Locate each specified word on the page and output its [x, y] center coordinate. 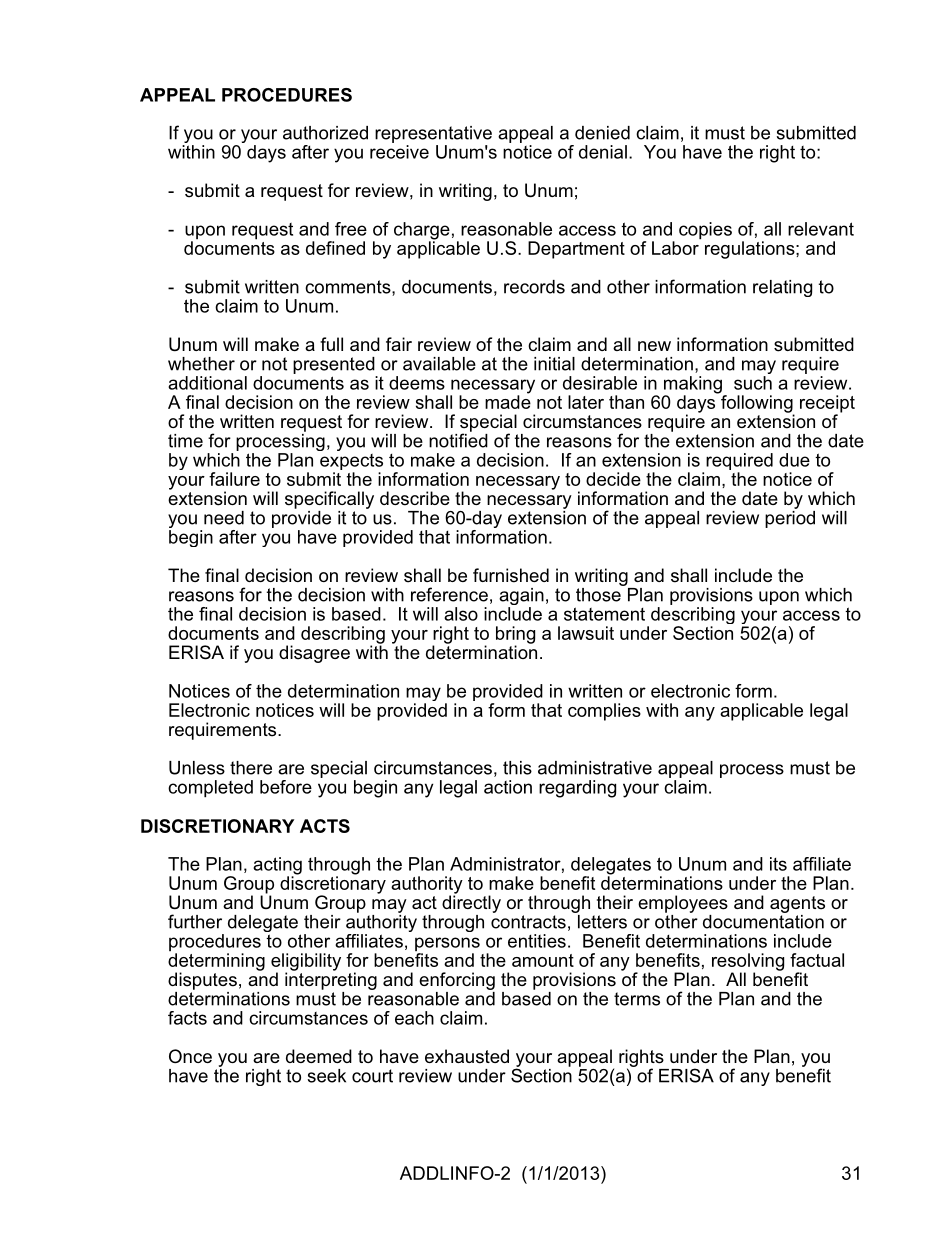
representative [433, 136]
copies [705, 231]
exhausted [467, 1056]
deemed [319, 1056]
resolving [748, 963]
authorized [325, 133]
